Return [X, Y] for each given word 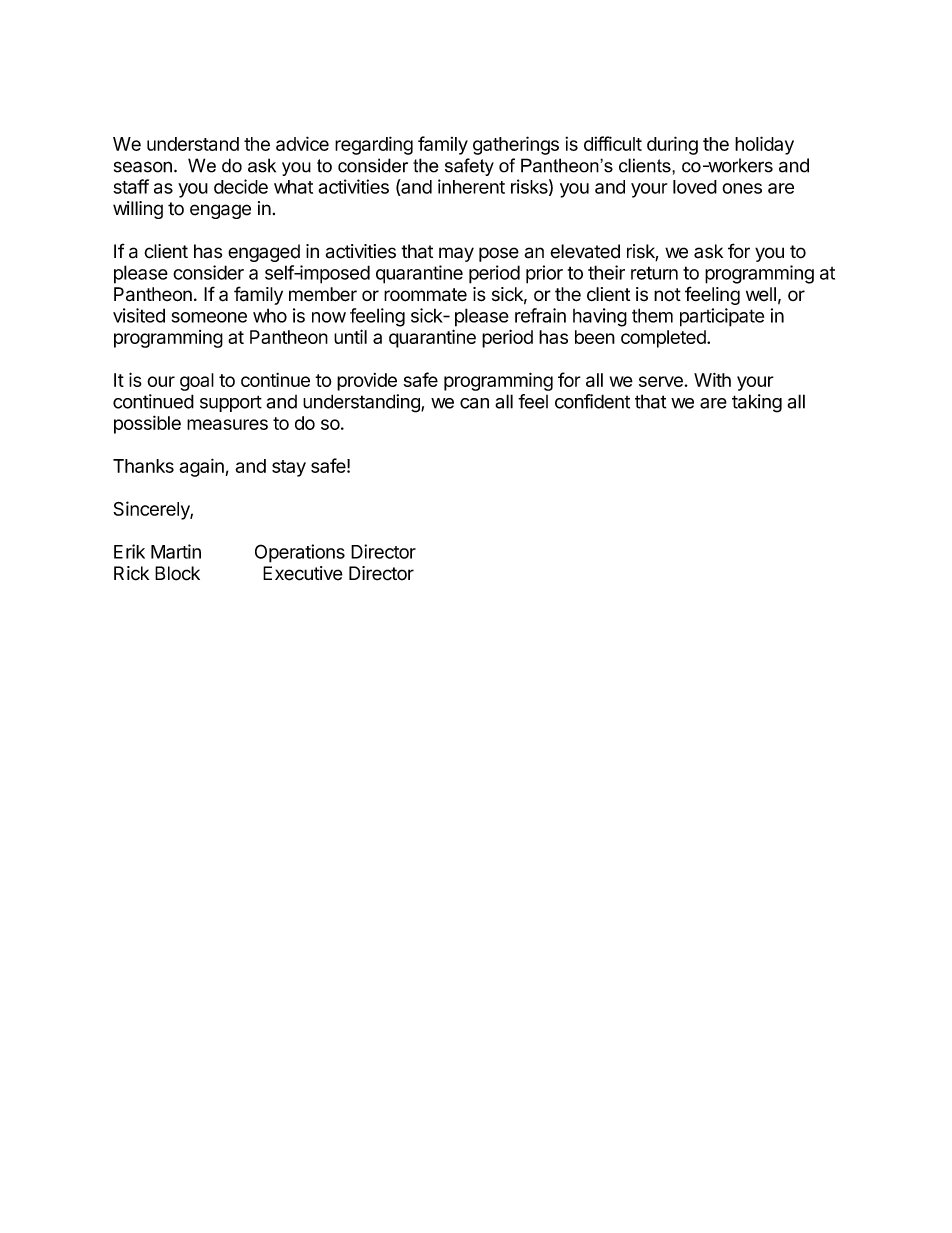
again [202, 467]
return [654, 273]
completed [664, 339]
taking [757, 403]
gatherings [516, 145]
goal [197, 382]
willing [138, 210]
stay [289, 468]
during [672, 145]
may [456, 254]
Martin [176, 551]
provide [367, 382]
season [143, 167]
